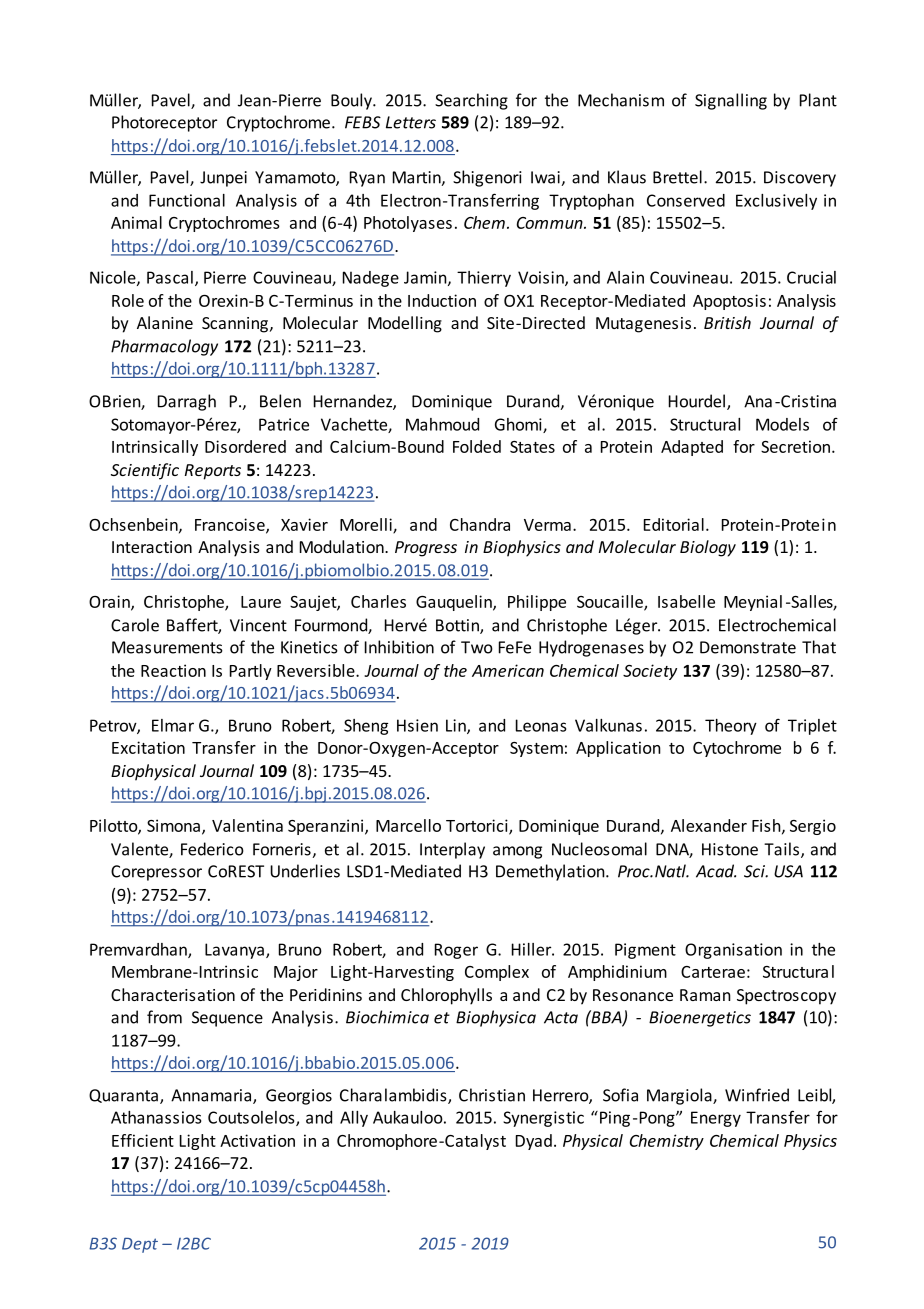  Describe the element at coordinates (442, 300) in the page. I see `Induction` at that location.
